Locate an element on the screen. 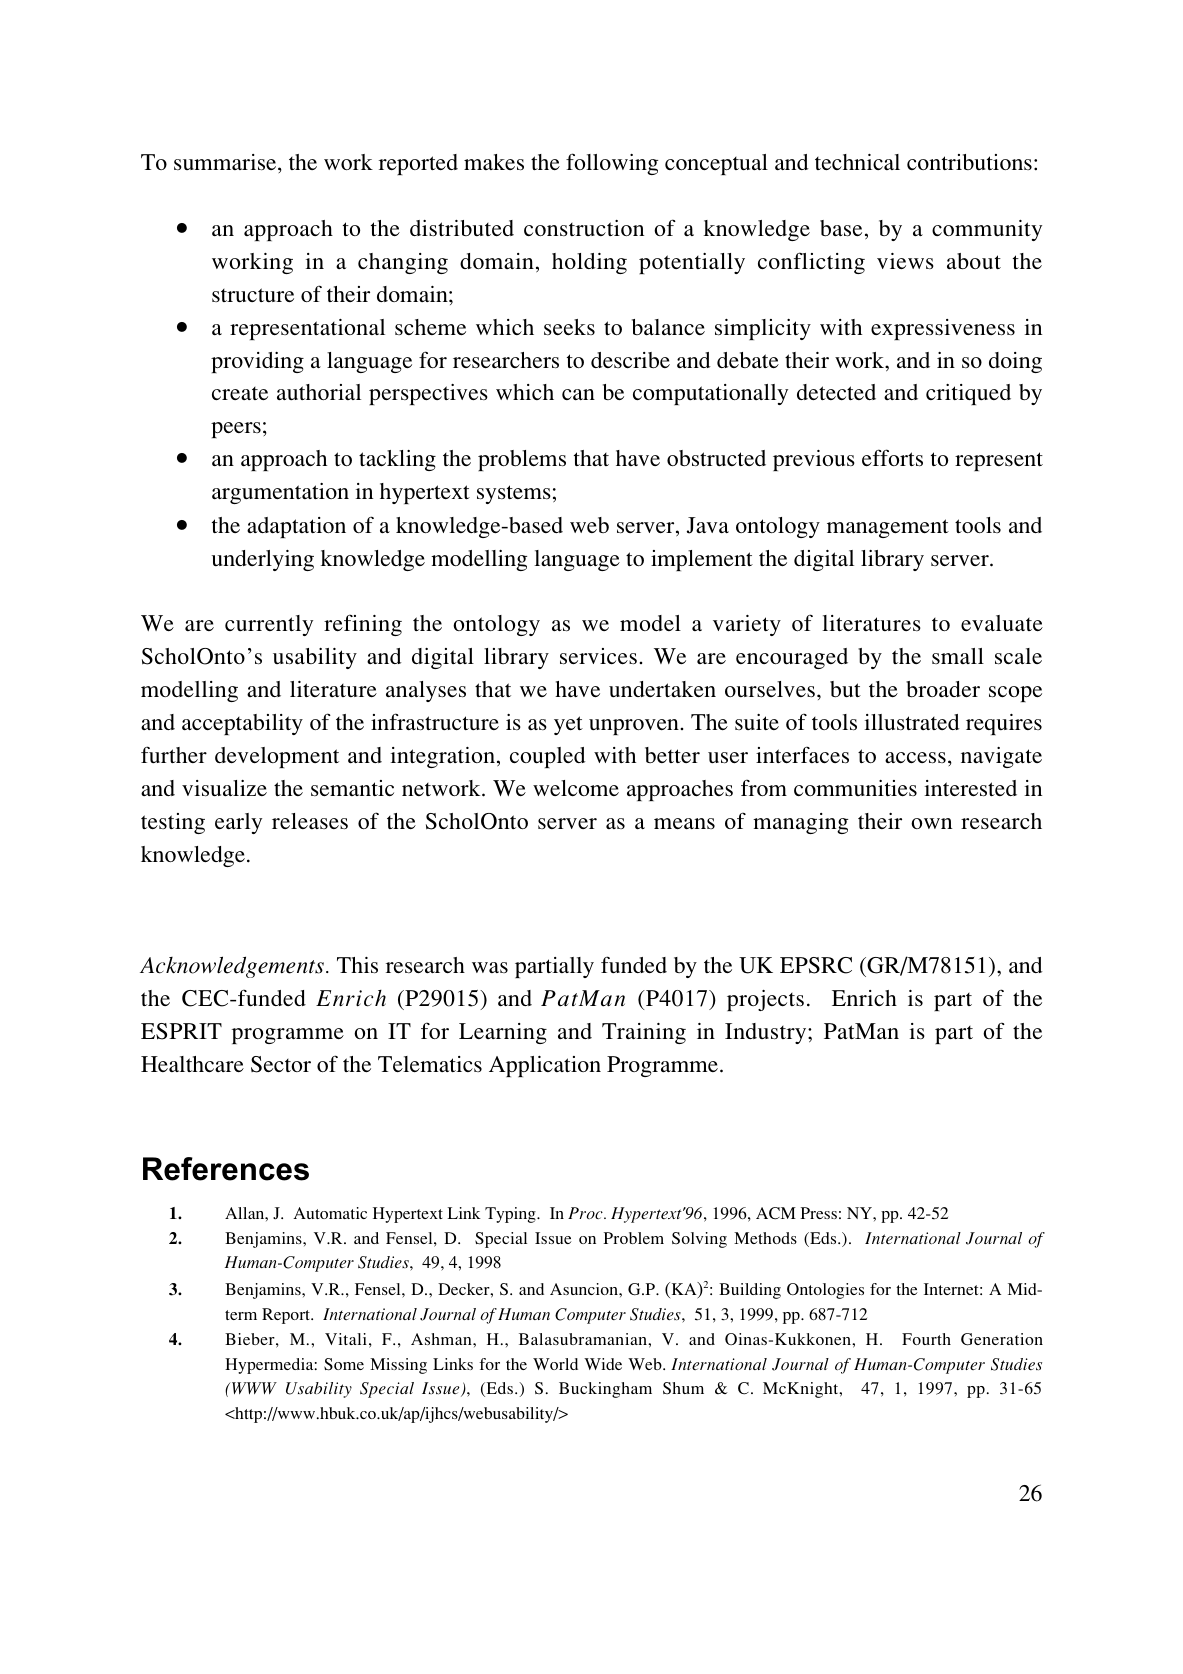 This screenshot has height=1674, width=1183. systems is located at coordinates (514, 494).
